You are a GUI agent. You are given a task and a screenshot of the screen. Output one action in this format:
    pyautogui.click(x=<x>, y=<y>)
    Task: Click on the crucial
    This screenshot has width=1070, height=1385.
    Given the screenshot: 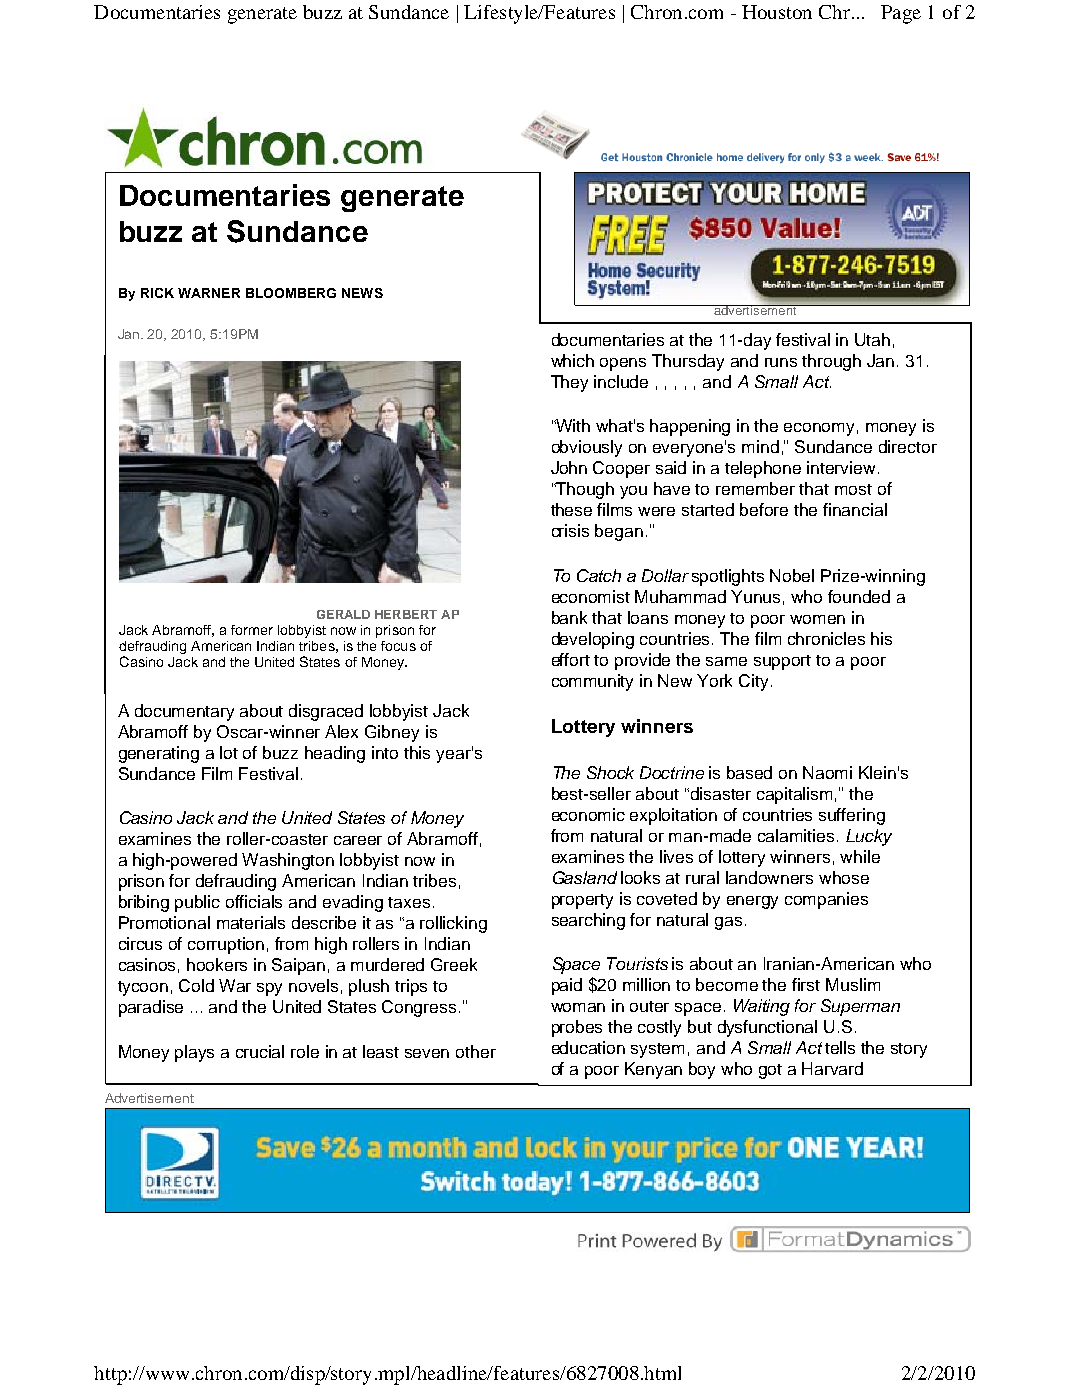 What is the action you would take?
    pyautogui.click(x=260, y=1051)
